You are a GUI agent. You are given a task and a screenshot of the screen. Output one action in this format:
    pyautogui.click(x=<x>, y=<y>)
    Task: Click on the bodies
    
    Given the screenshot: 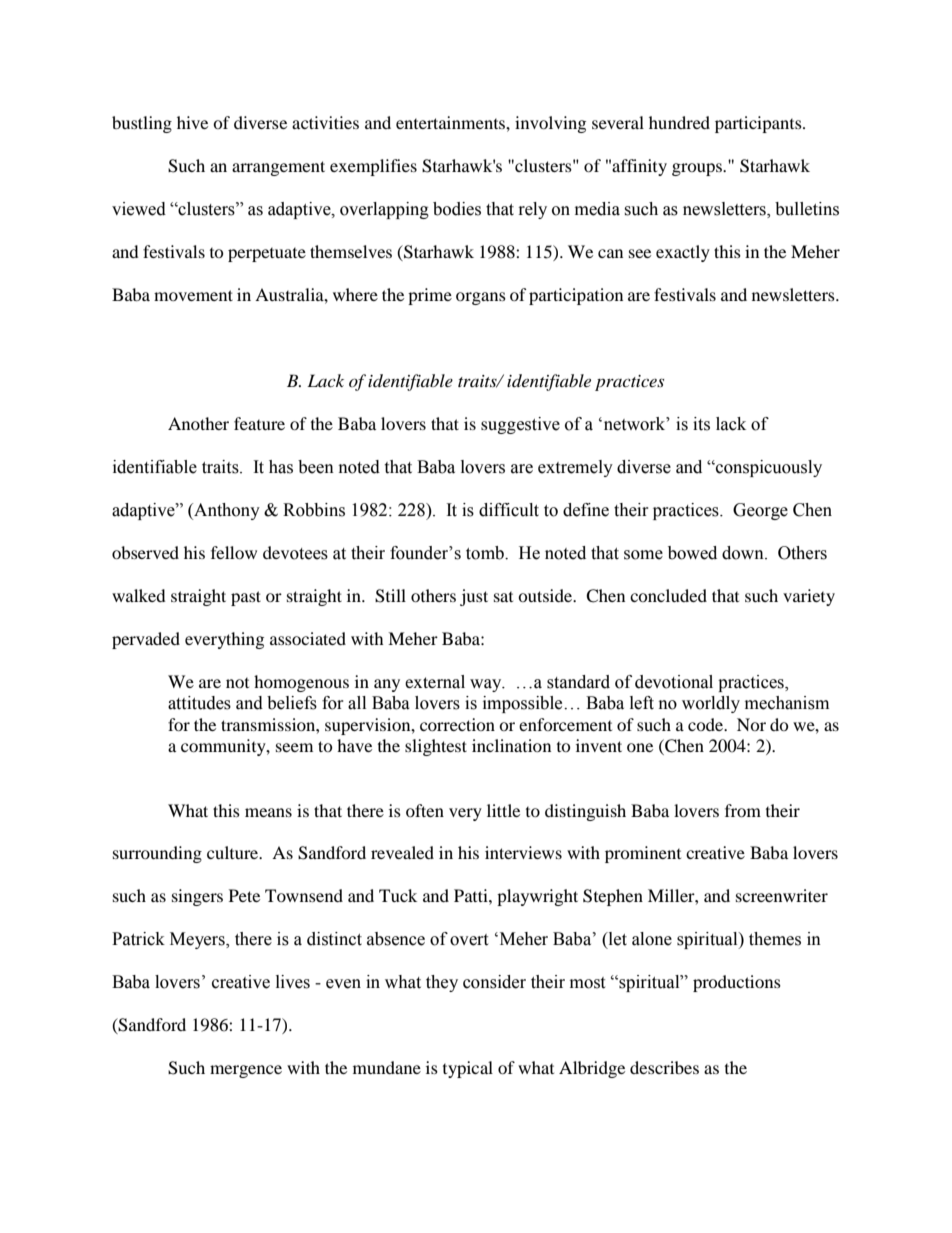 What is the action you would take?
    pyautogui.click(x=457, y=209)
